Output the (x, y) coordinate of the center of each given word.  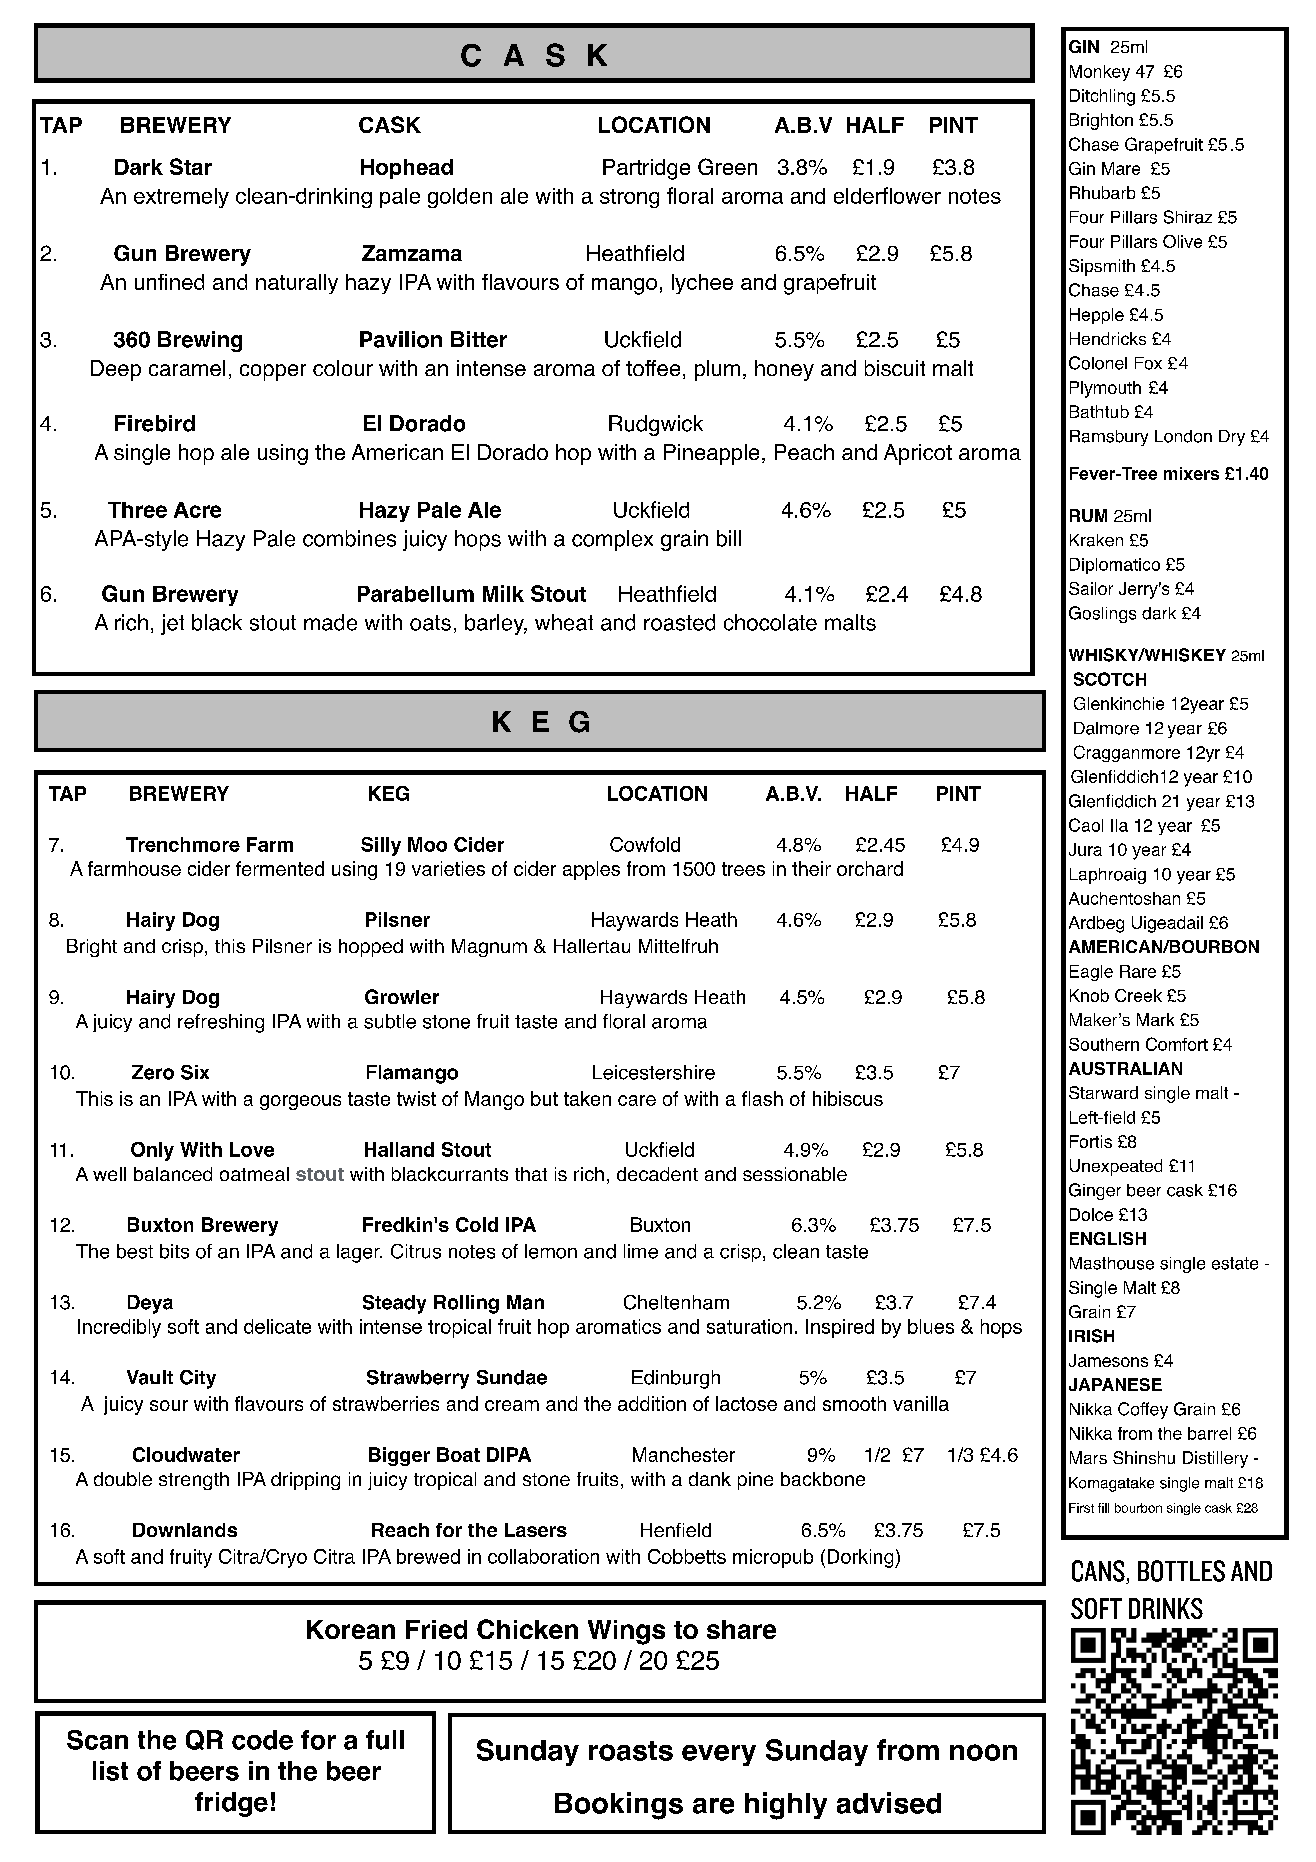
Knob (1089, 995)
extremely (181, 198)
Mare (1121, 168)
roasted (679, 622)
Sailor (1091, 588)
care (637, 1100)
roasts (631, 1751)
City (198, 1379)
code (262, 1740)
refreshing (221, 1023)
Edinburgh (676, 1379)
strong (629, 198)
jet (172, 624)
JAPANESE (1115, 1384)
